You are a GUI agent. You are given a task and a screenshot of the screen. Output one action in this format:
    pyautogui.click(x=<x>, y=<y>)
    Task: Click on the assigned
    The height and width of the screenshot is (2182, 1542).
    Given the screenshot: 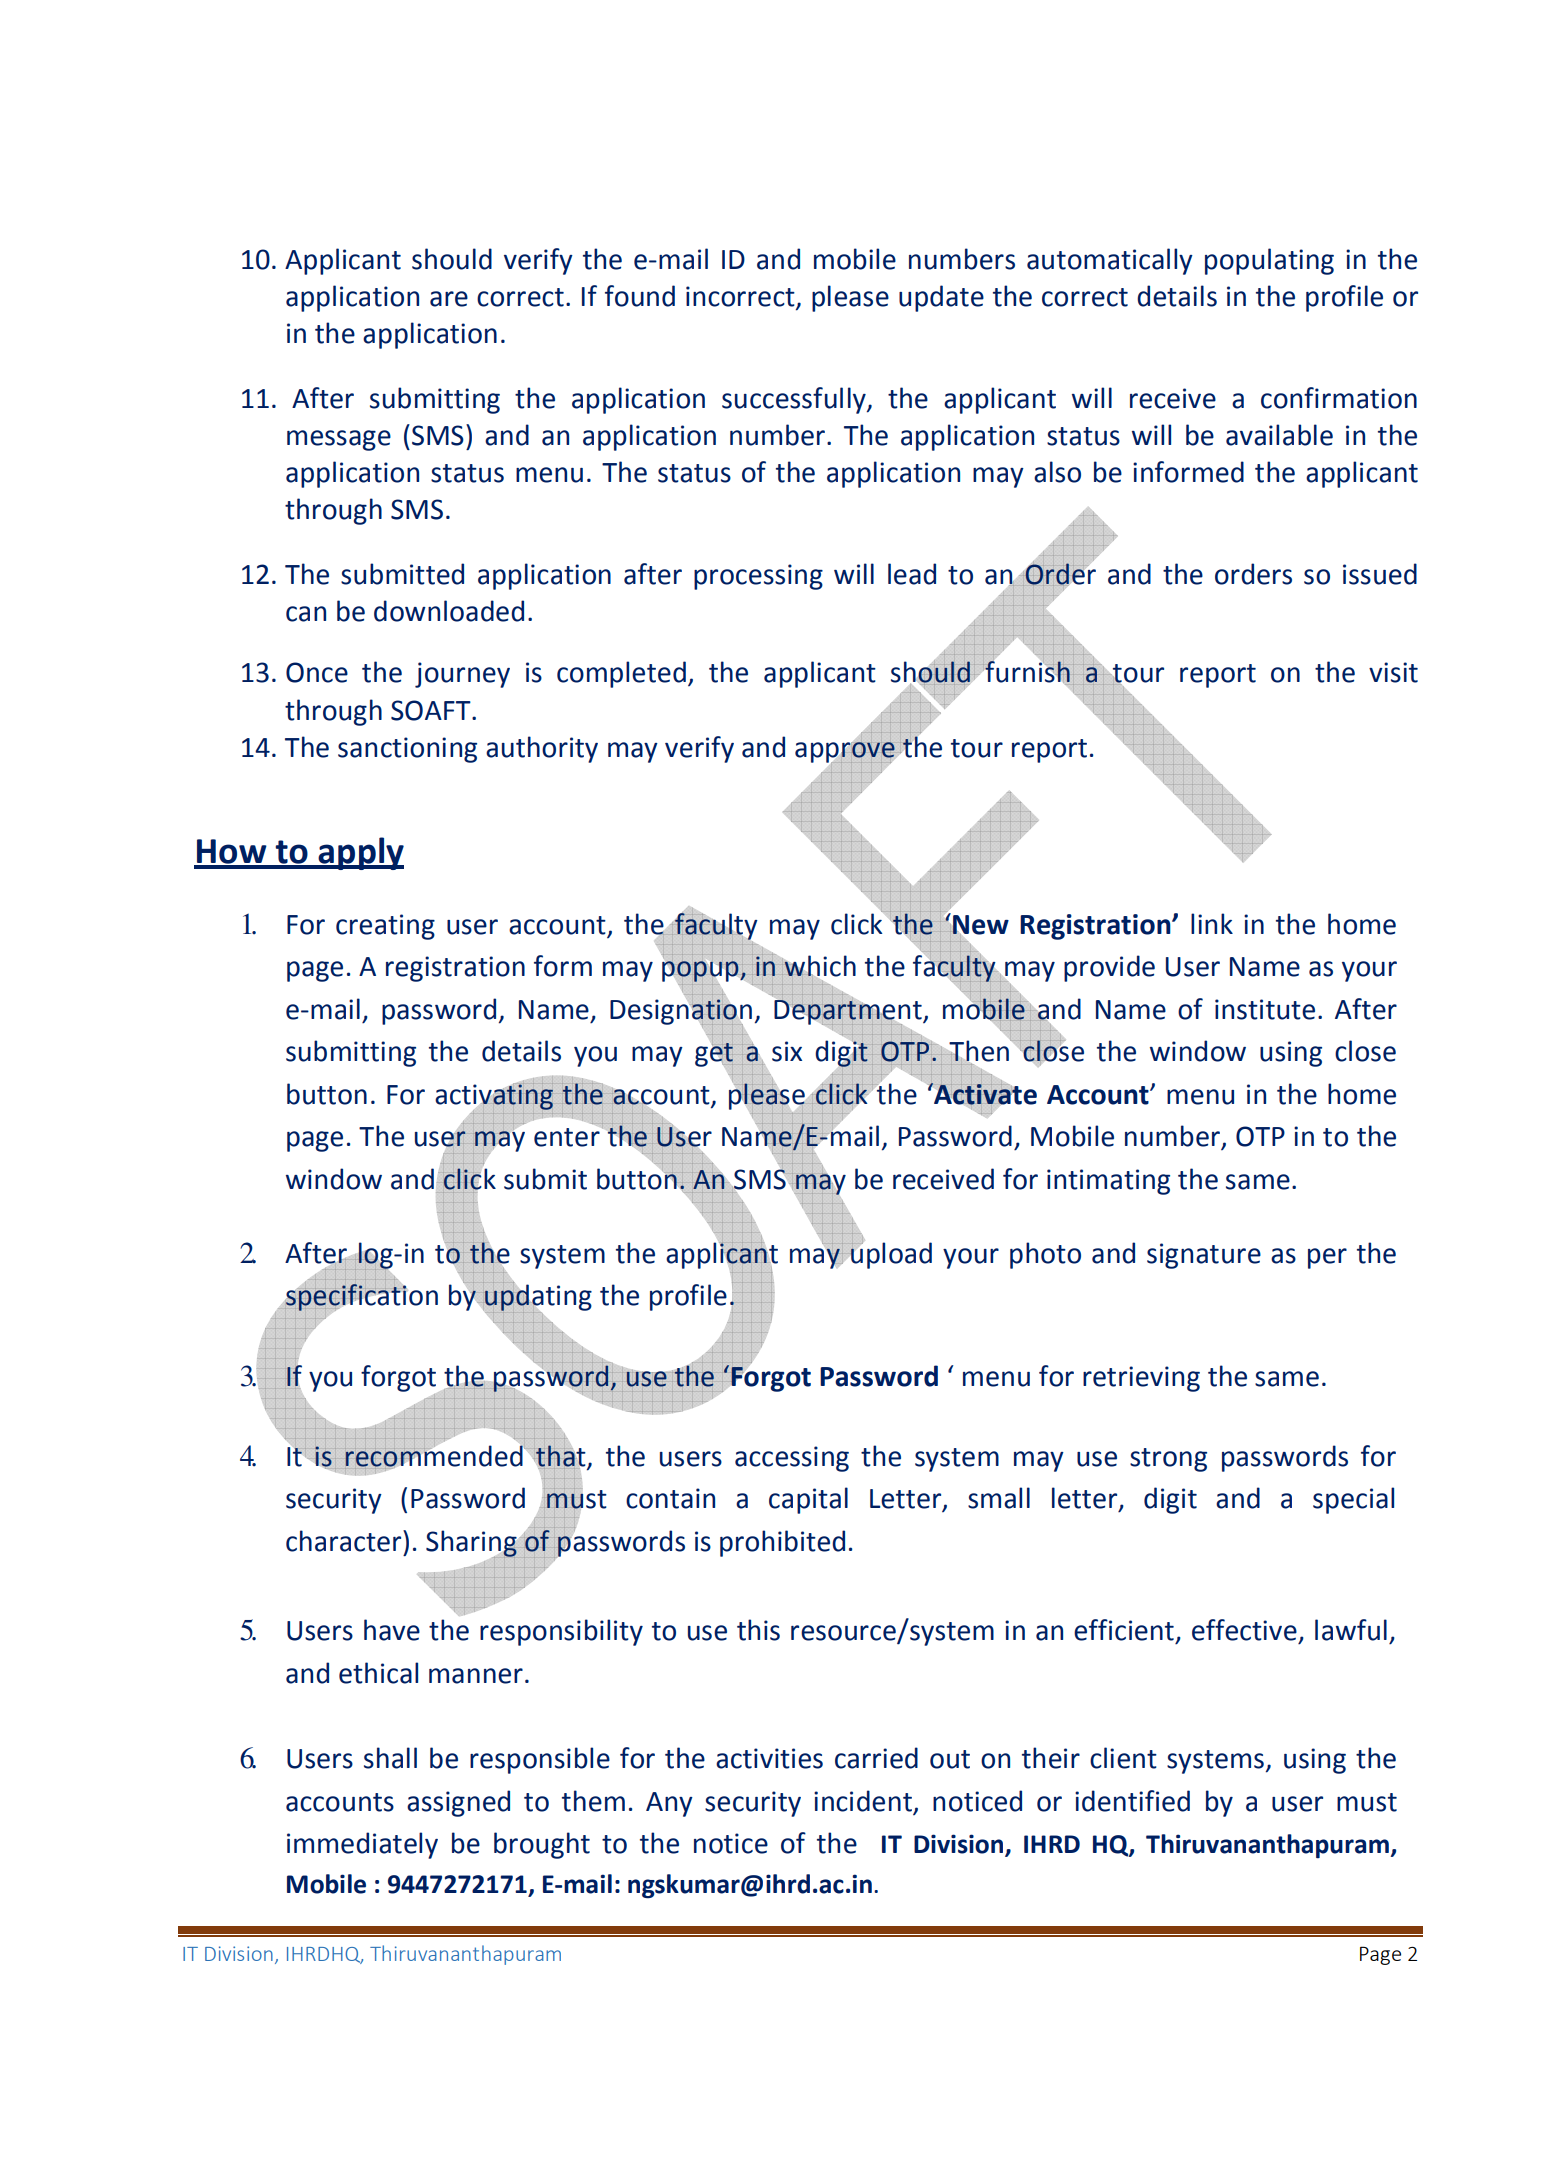 What is the action you would take?
    pyautogui.click(x=458, y=1803)
